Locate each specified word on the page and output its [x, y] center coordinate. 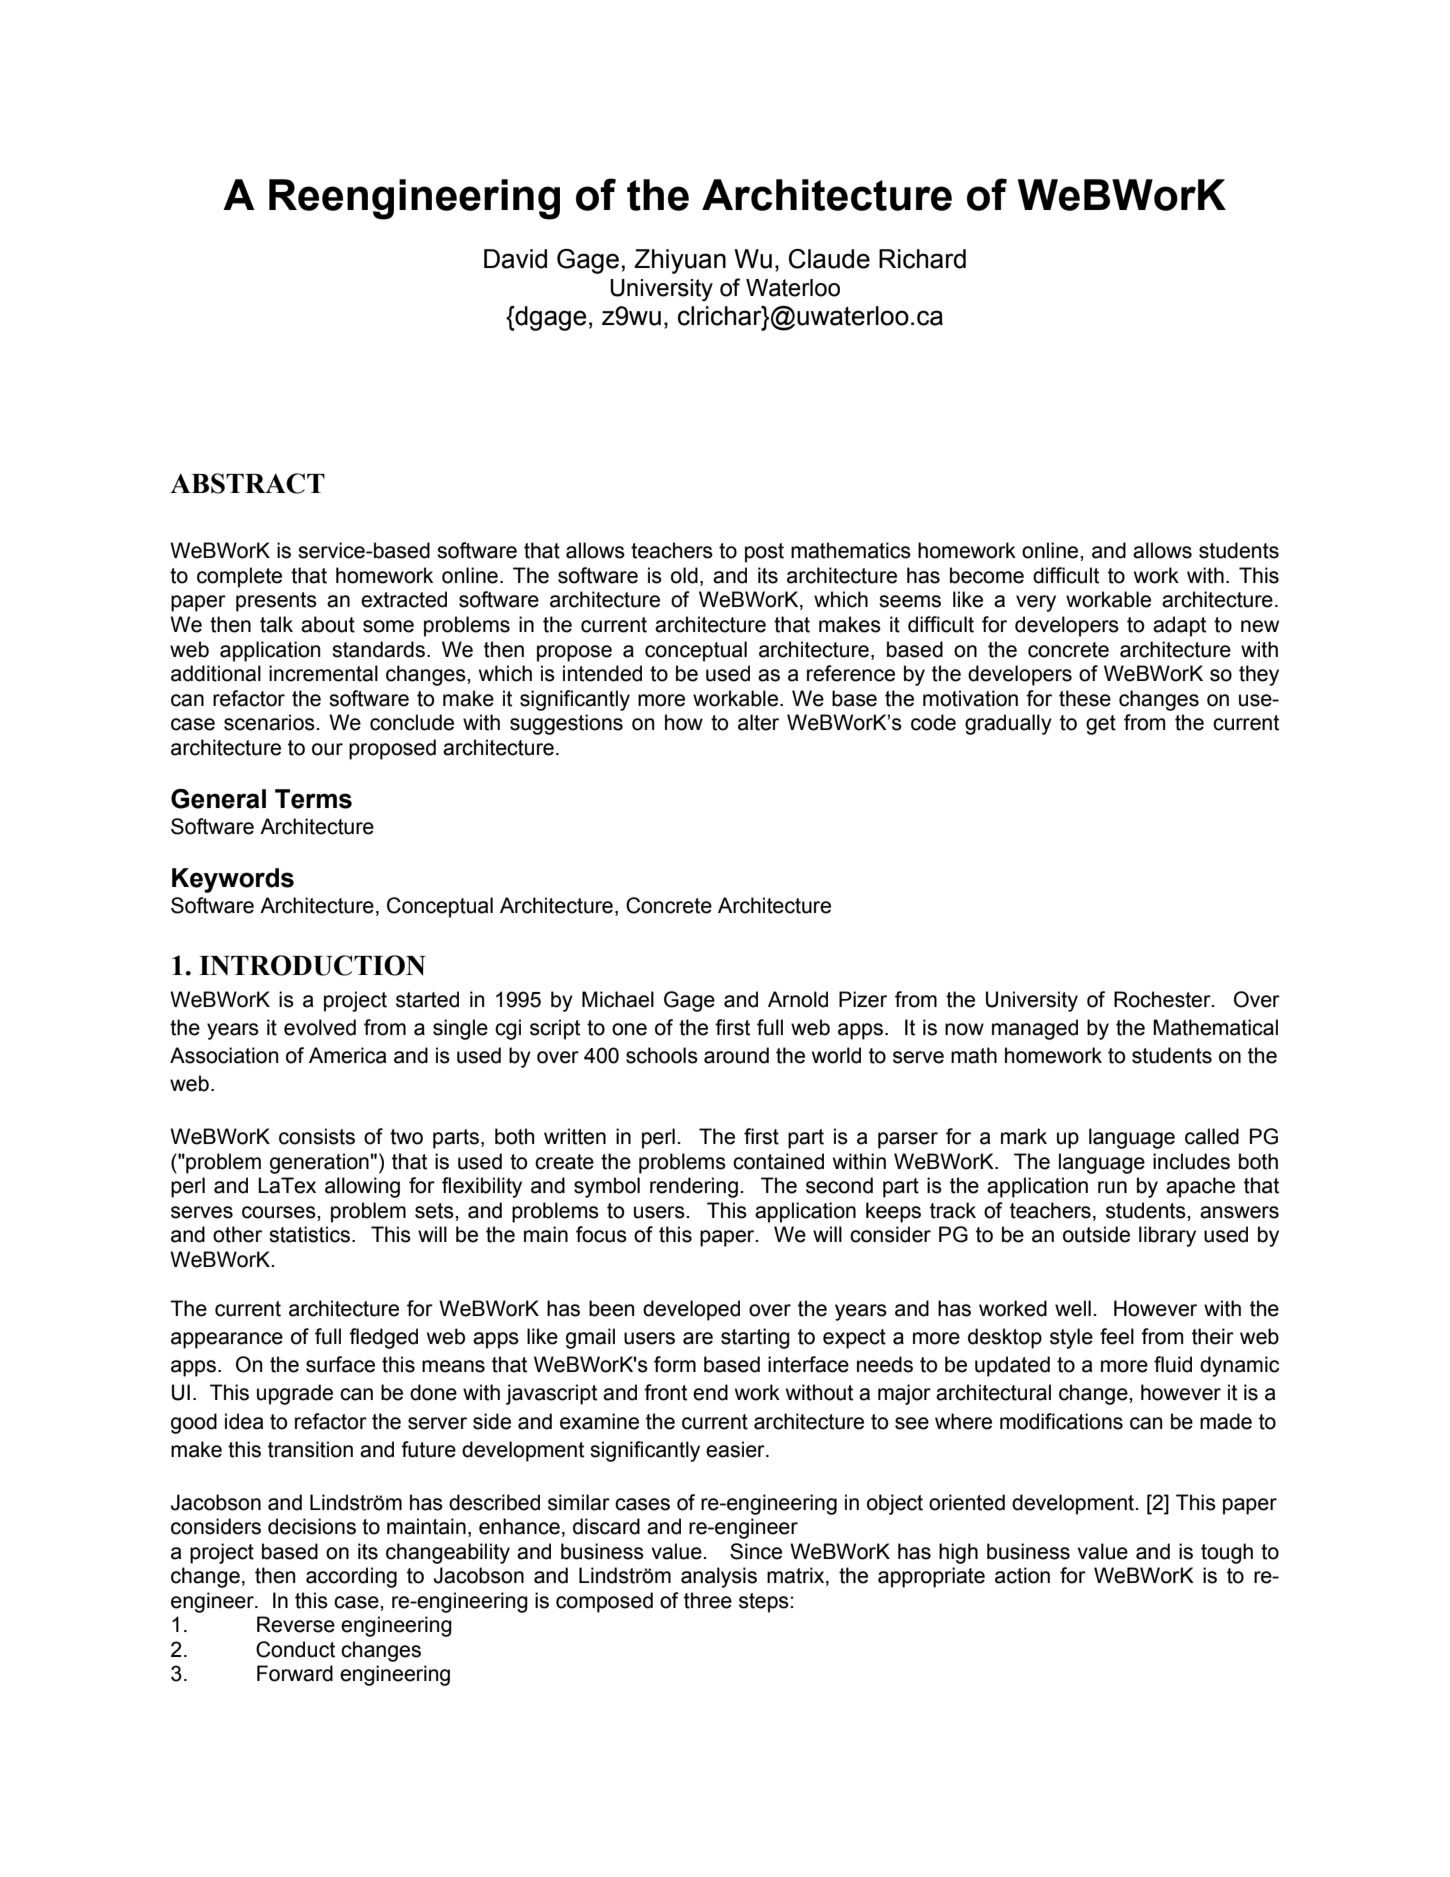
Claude [829, 259]
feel [1117, 1336]
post [764, 553]
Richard [922, 259]
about [328, 624]
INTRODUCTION [312, 965]
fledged [383, 1338]
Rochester [1163, 999]
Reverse [296, 1624]
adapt [1179, 626]
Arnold [798, 999]
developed [691, 1310]
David [515, 259]
